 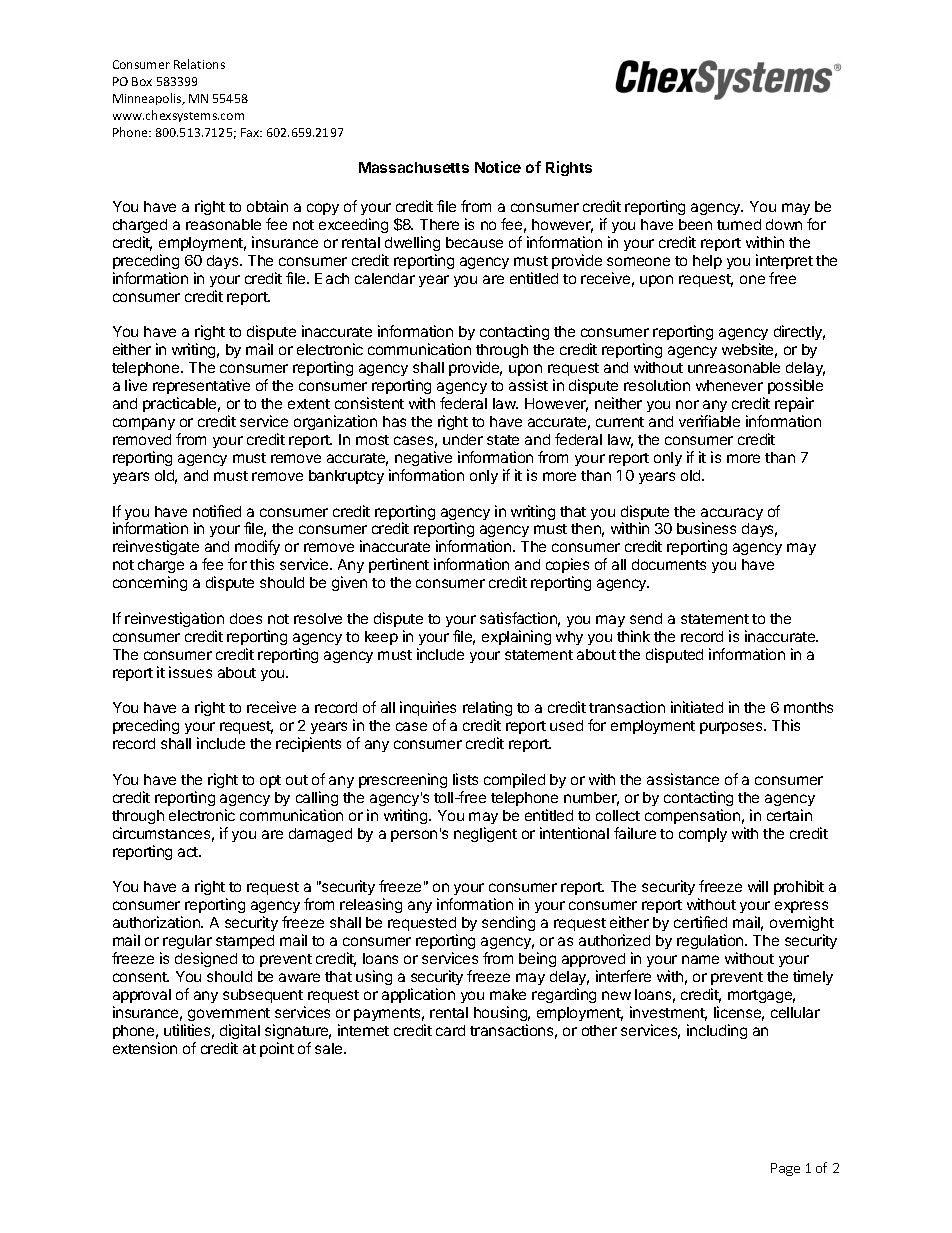 I want to click on documents, so click(x=669, y=564).
